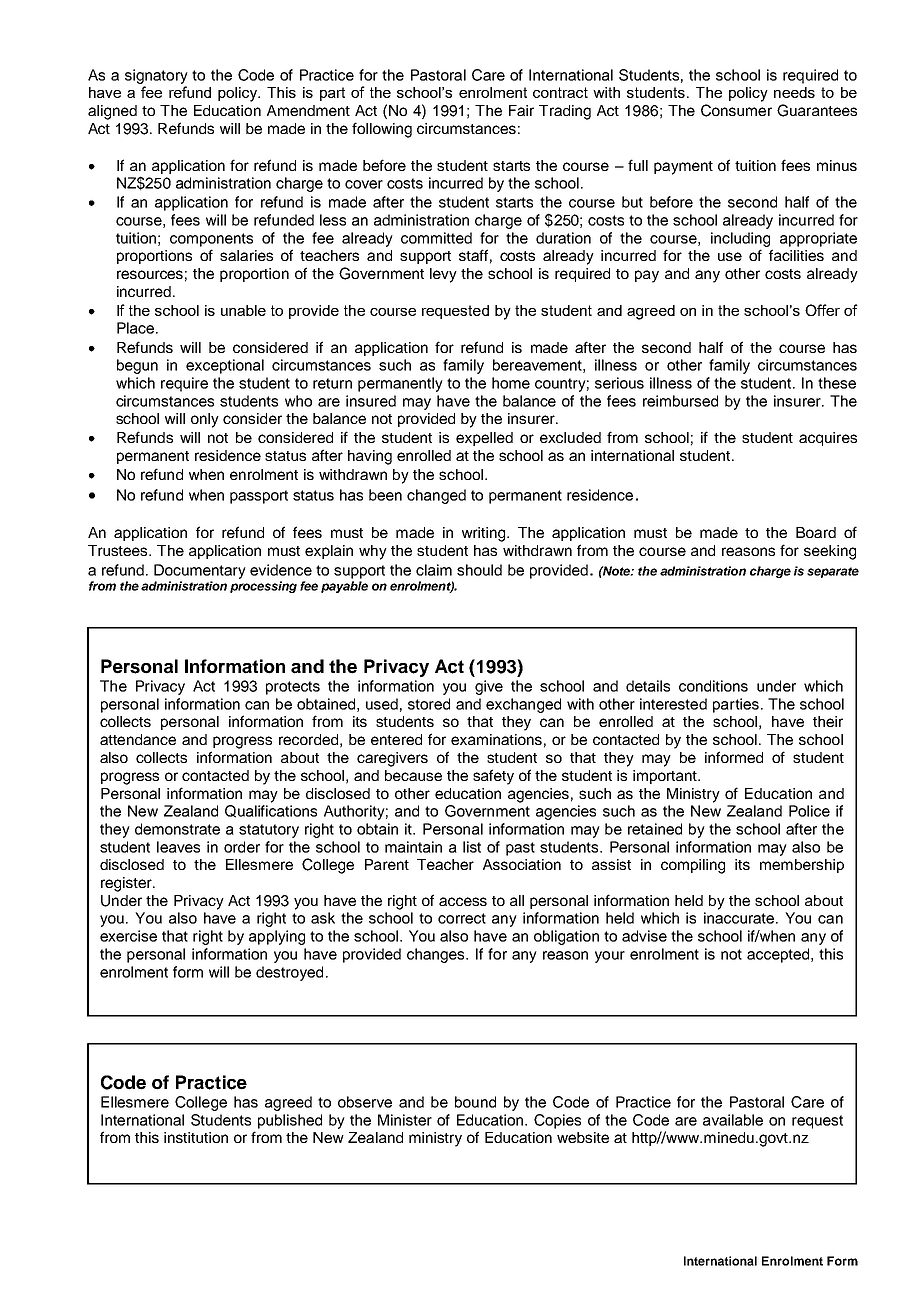 The image size is (924, 1308). I want to click on Fair, so click(521, 110).
